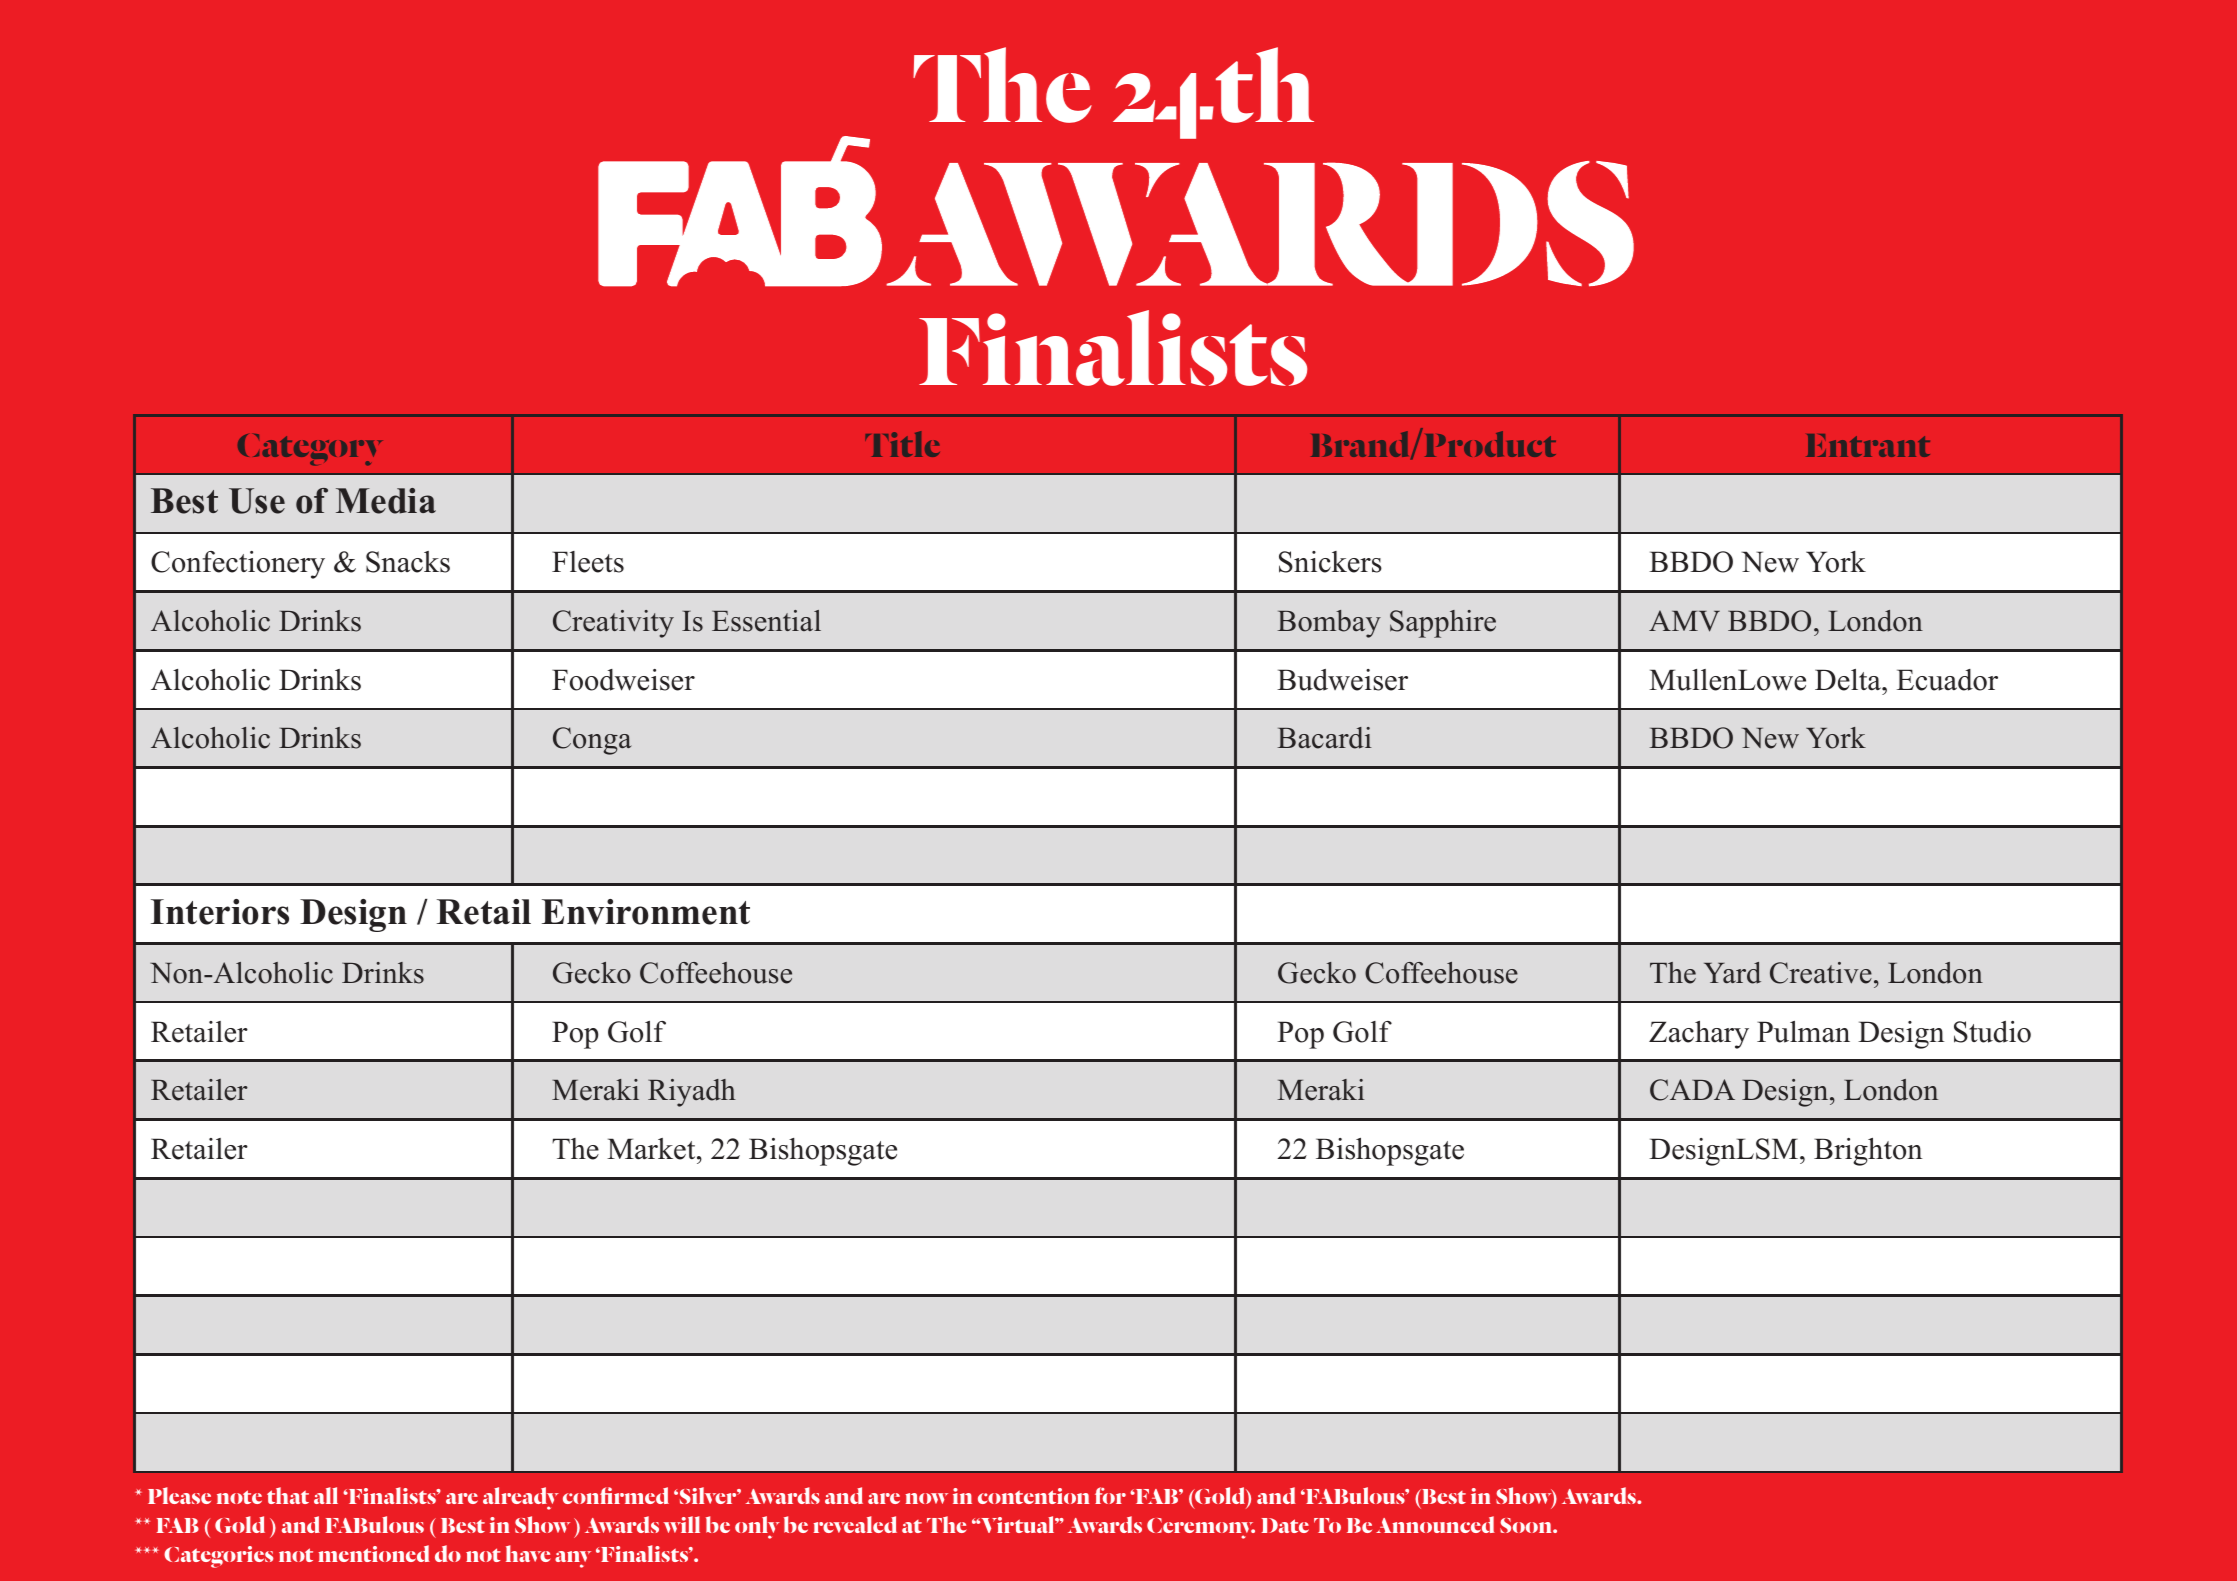 Image resolution: width=2237 pixels, height=1581 pixels. I want to click on Market, so click(652, 1149).
